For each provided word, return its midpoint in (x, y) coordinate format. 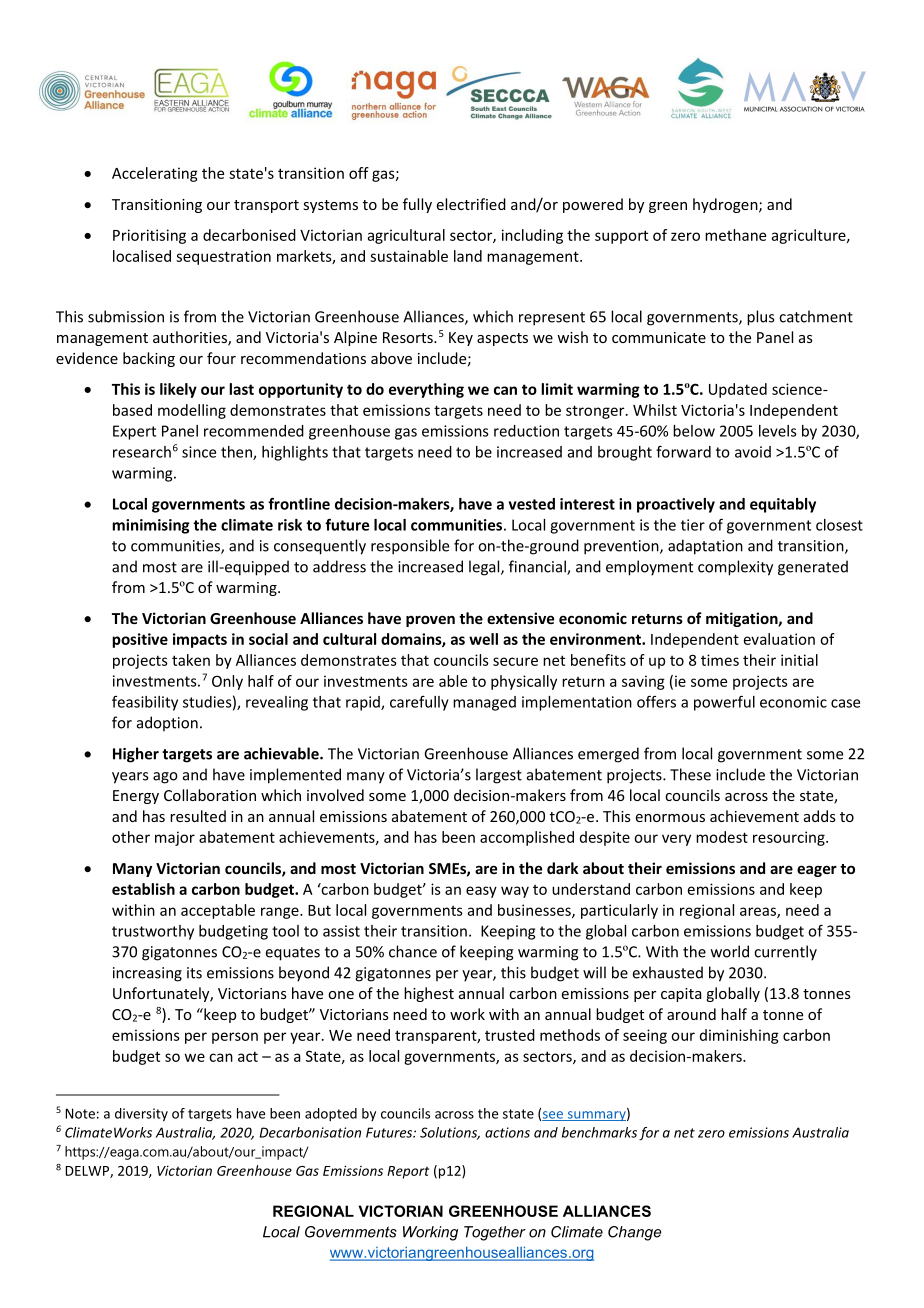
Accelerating (155, 174)
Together (495, 1233)
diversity (141, 1115)
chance (413, 951)
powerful (724, 703)
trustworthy (153, 932)
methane (735, 235)
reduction (526, 431)
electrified (471, 204)
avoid (753, 452)
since (199, 452)
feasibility (145, 703)
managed (484, 703)
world (730, 951)
